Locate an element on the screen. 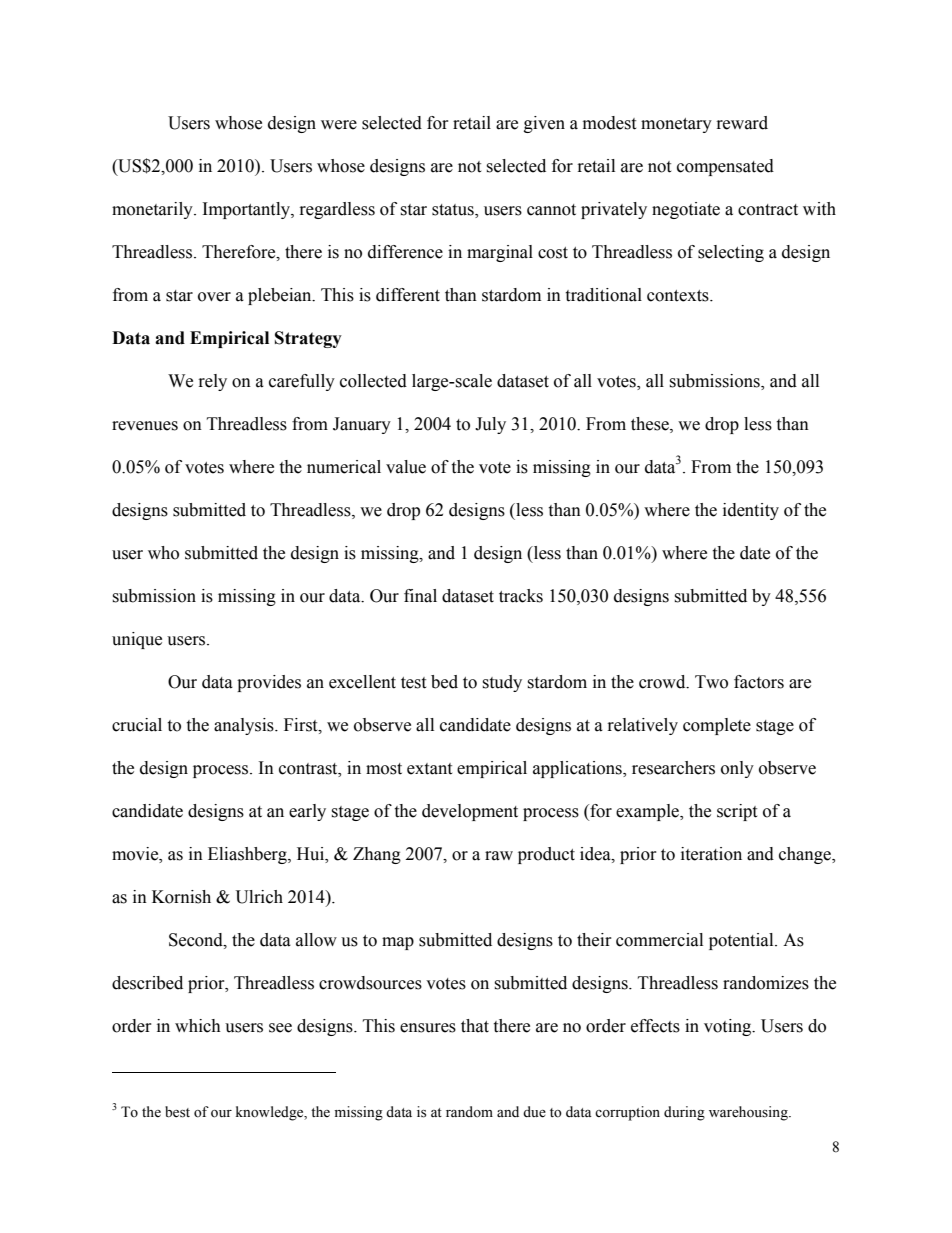 This screenshot has height=1233, width=952. best is located at coordinates (177, 1112).
